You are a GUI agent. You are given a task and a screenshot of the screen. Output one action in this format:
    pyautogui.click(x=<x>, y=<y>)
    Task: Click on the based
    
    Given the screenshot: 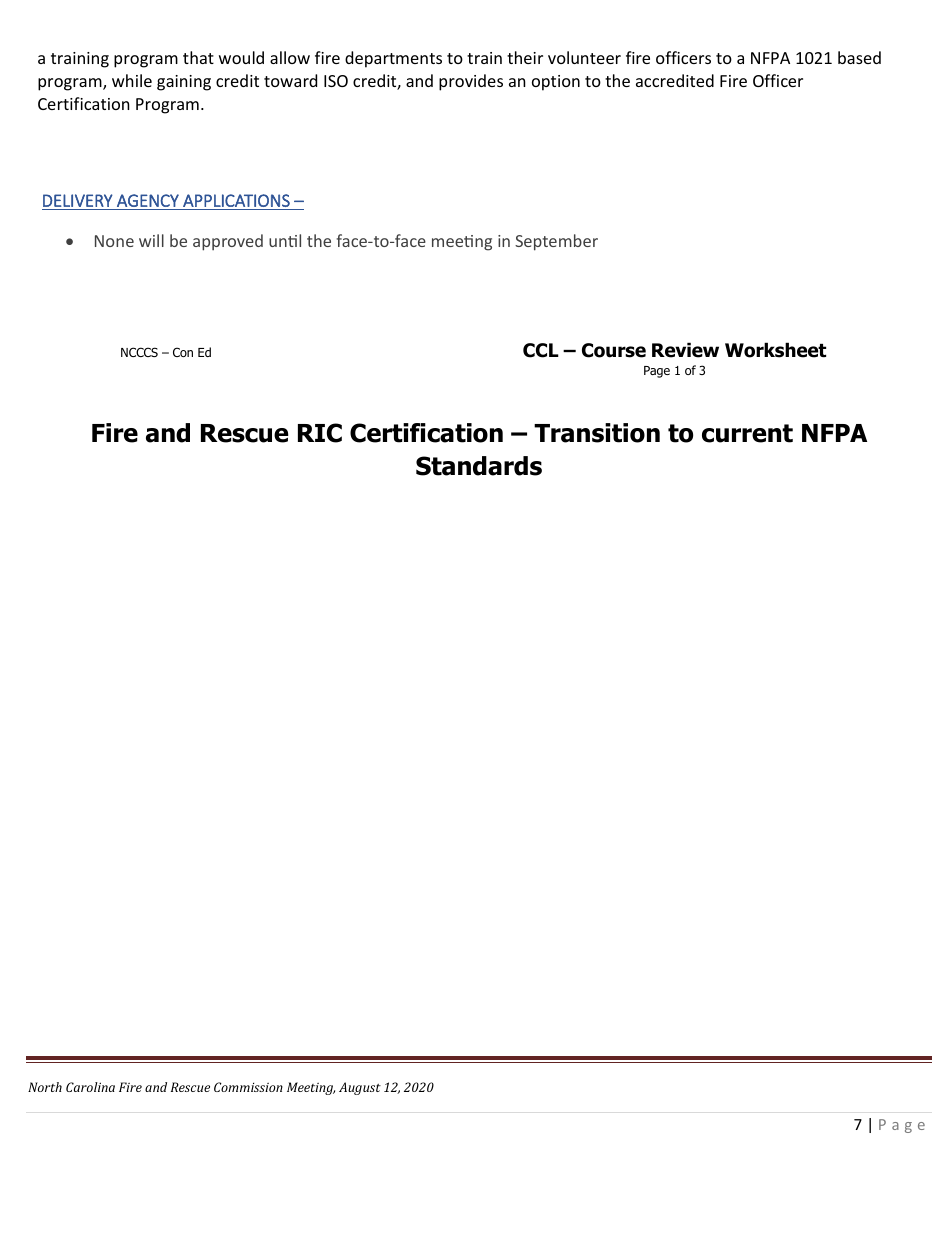 What is the action you would take?
    pyautogui.click(x=859, y=57)
